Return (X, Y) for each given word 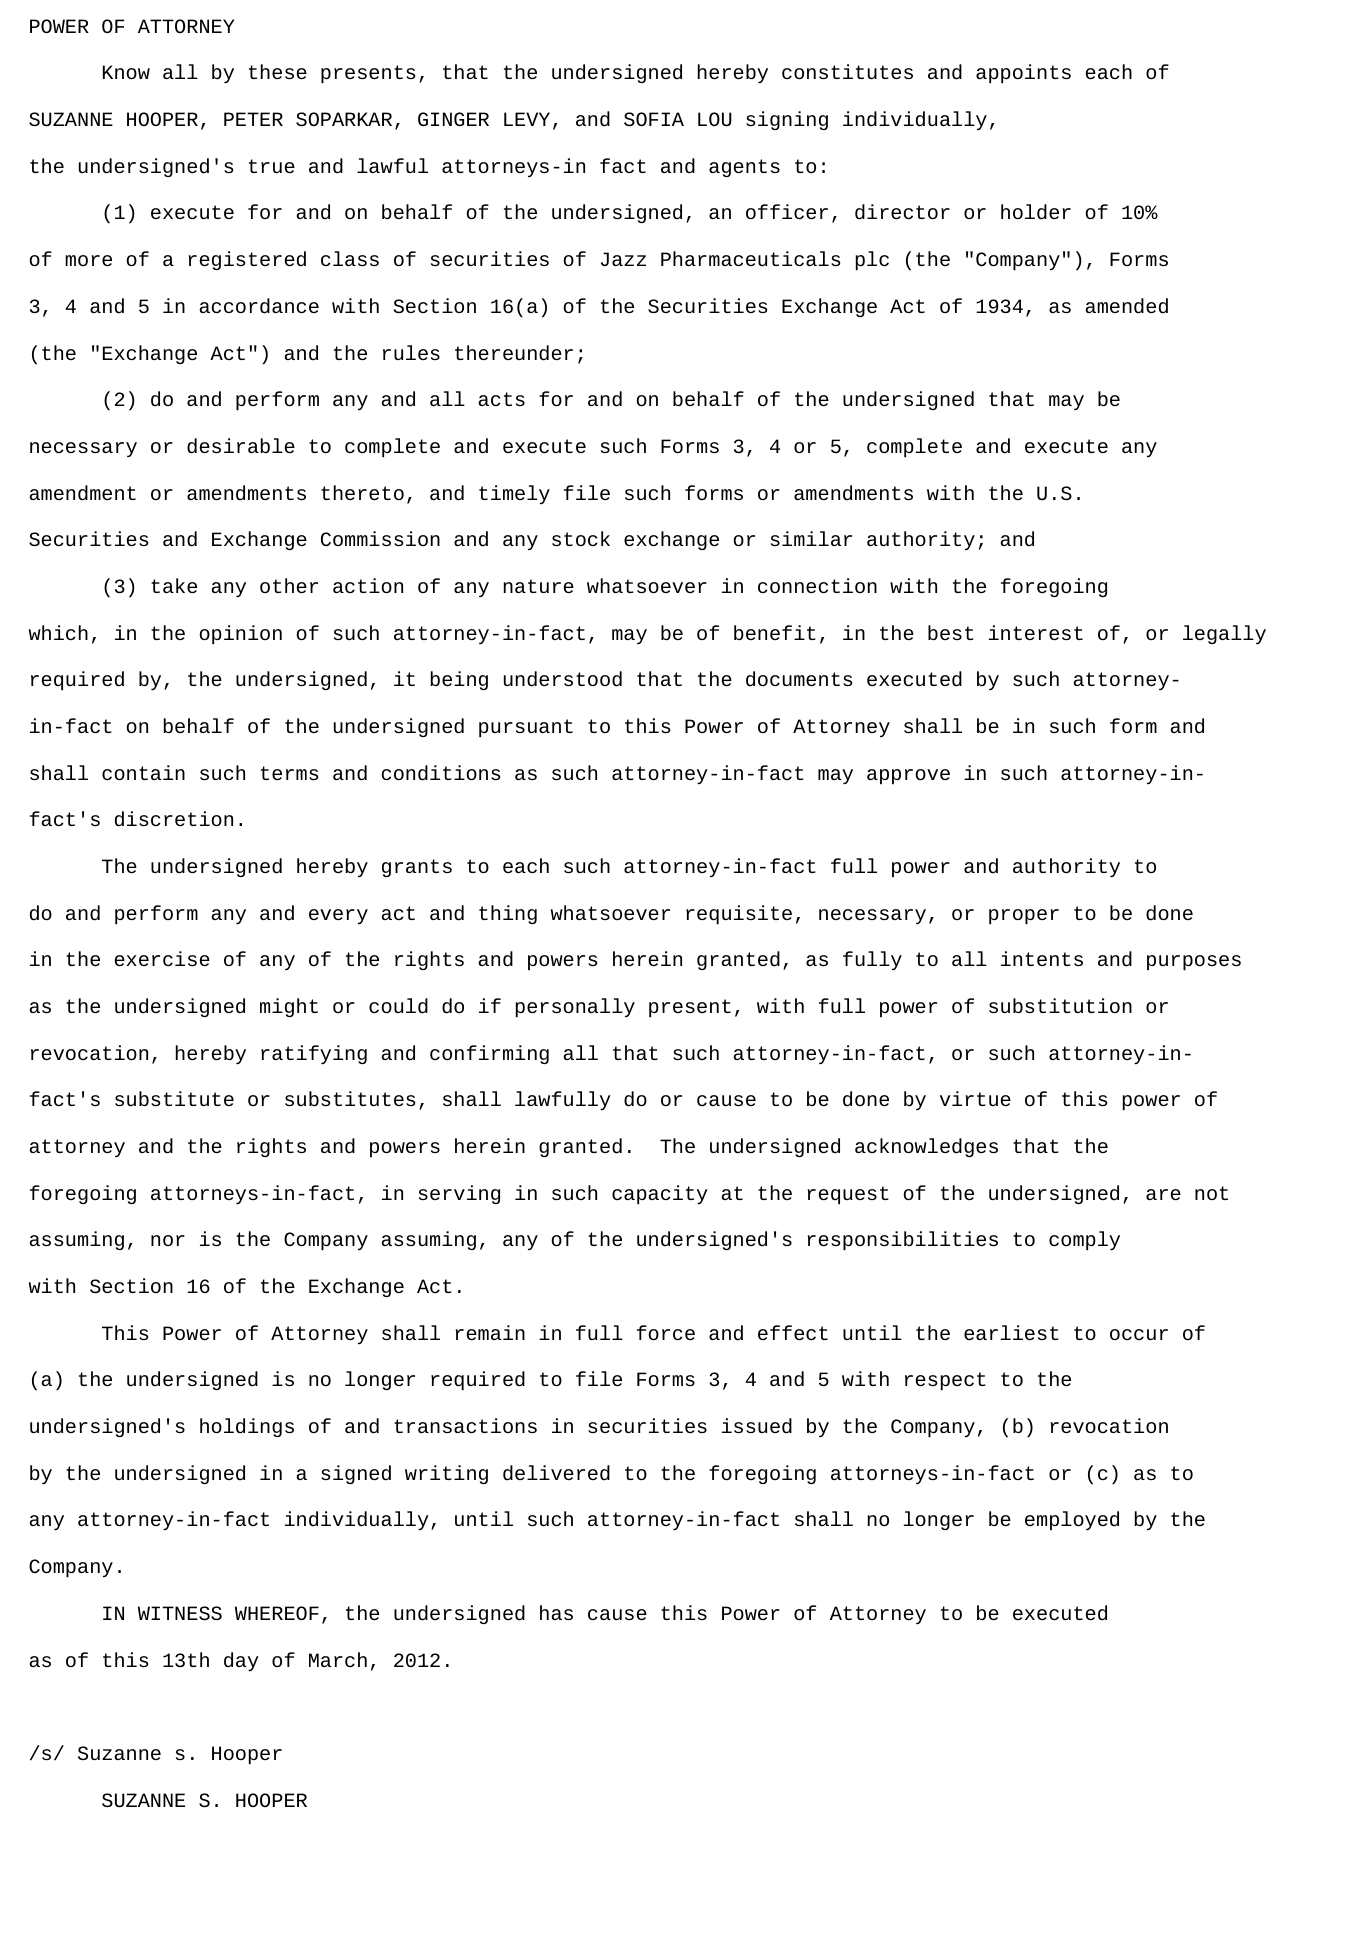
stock (581, 538)
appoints (1023, 74)
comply (1084, 1241)
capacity (660, 1195)
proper (1024, 917)
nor (168, 1240)
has (556, 1612)
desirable (241, 446)
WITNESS (180, 1613)
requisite (739, 915)
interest (1036, 632)
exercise (162, 958)
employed (1072, 1520)
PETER (253, 119)
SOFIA (654, 119)
